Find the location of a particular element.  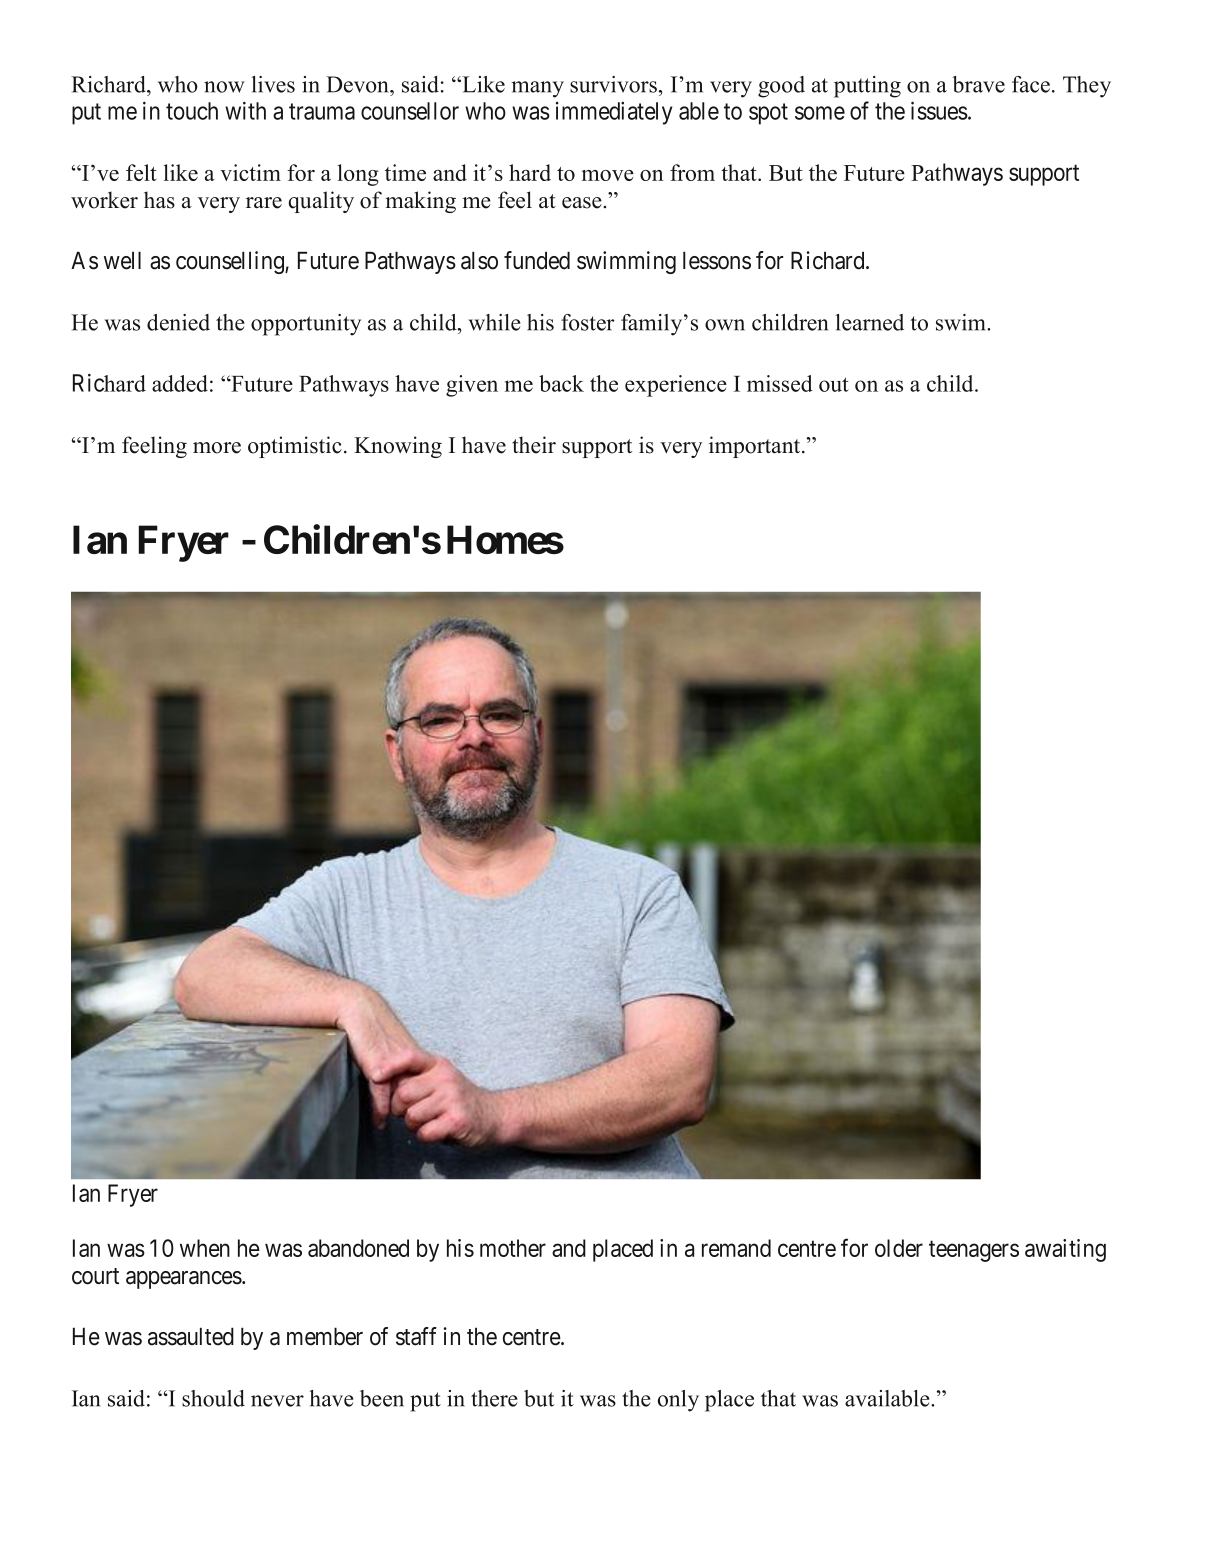

more is located at coordinates (217, 448).
